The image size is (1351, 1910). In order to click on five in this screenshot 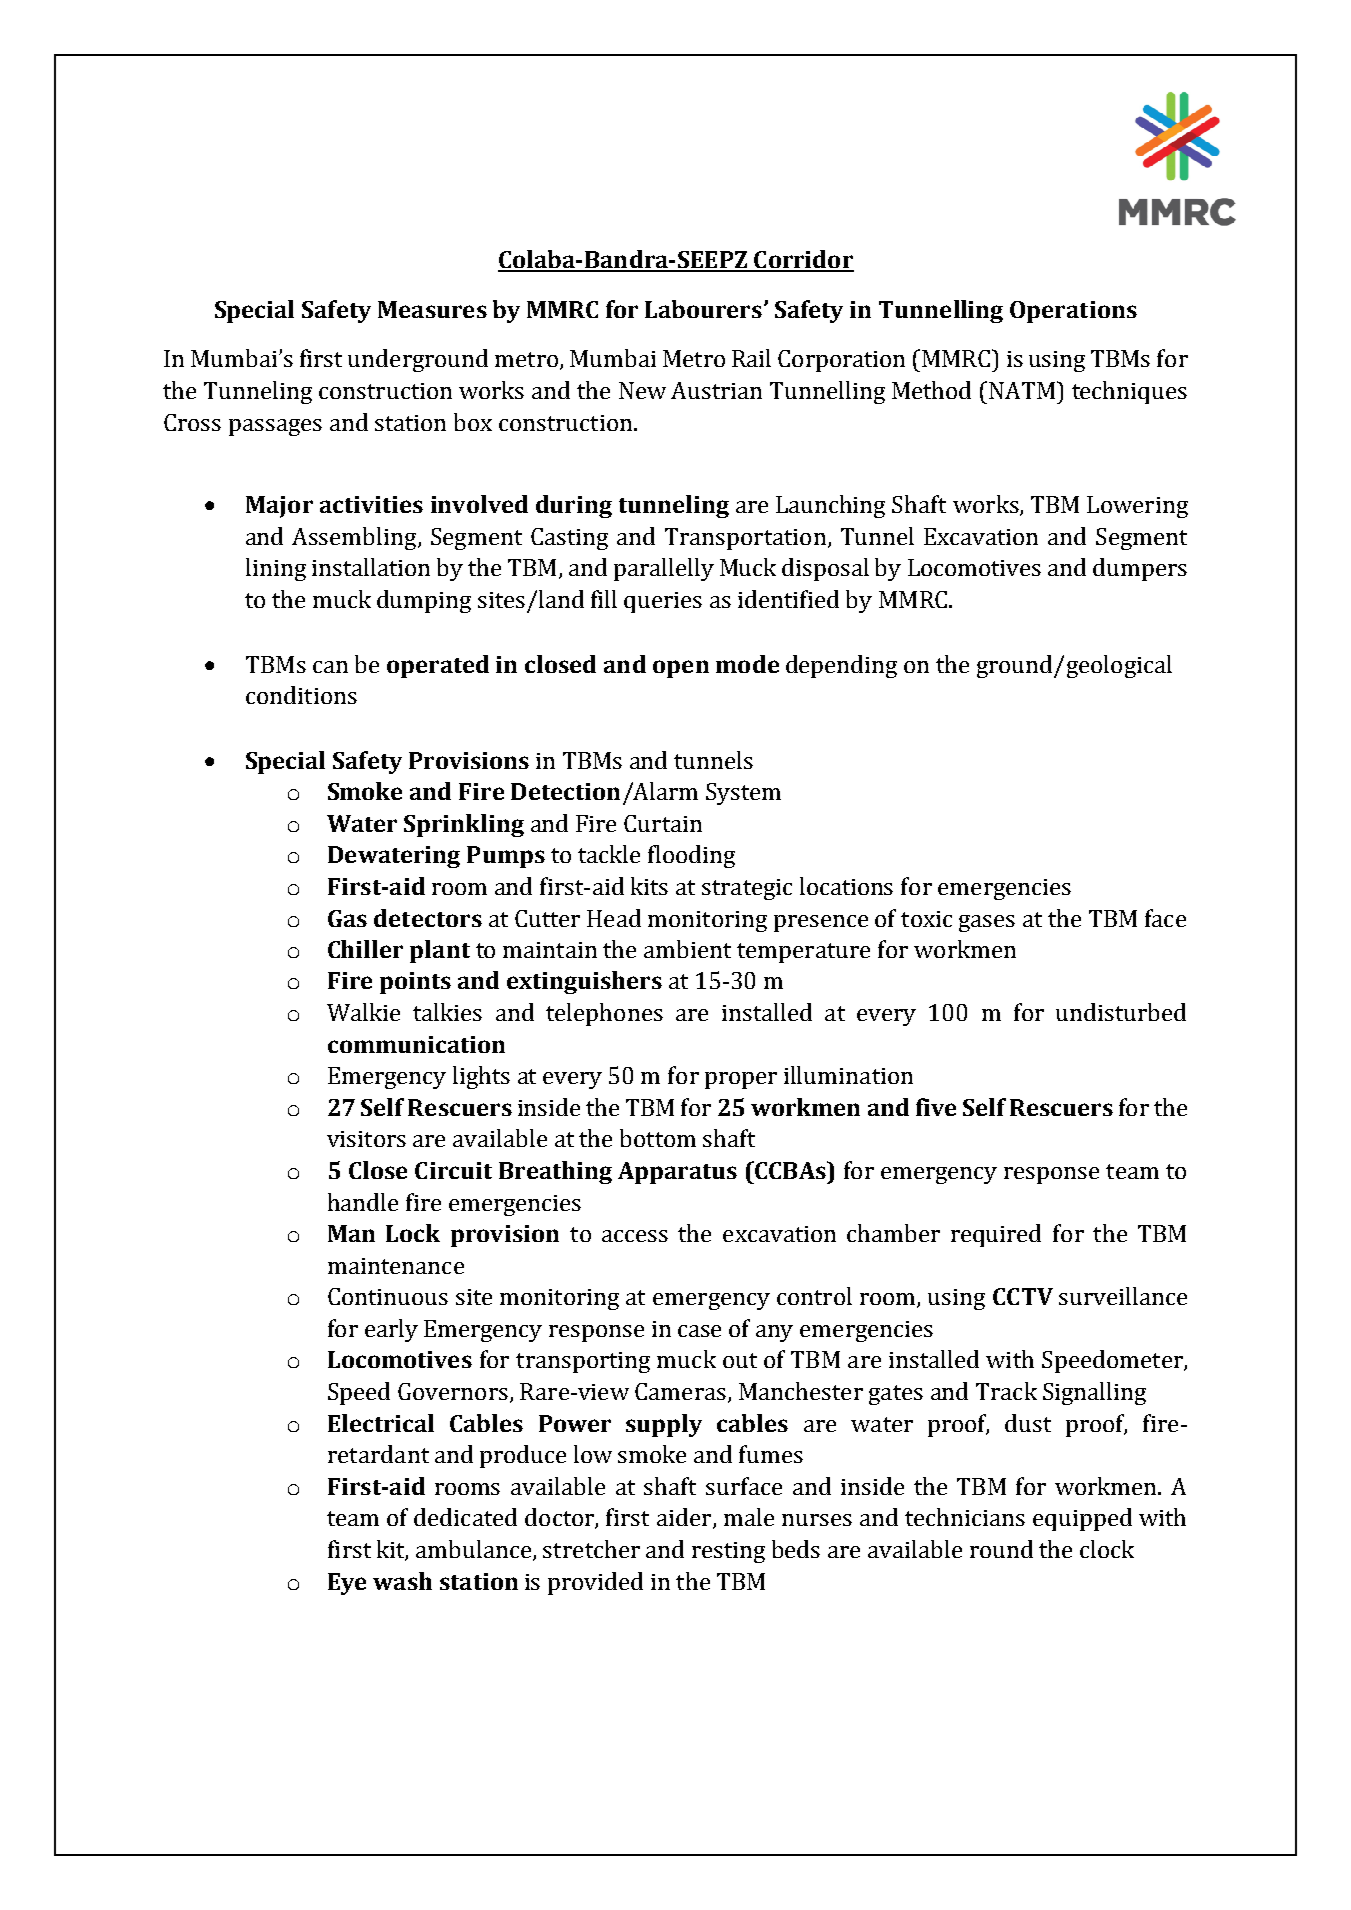, I will do `click(936, 1107)`.
